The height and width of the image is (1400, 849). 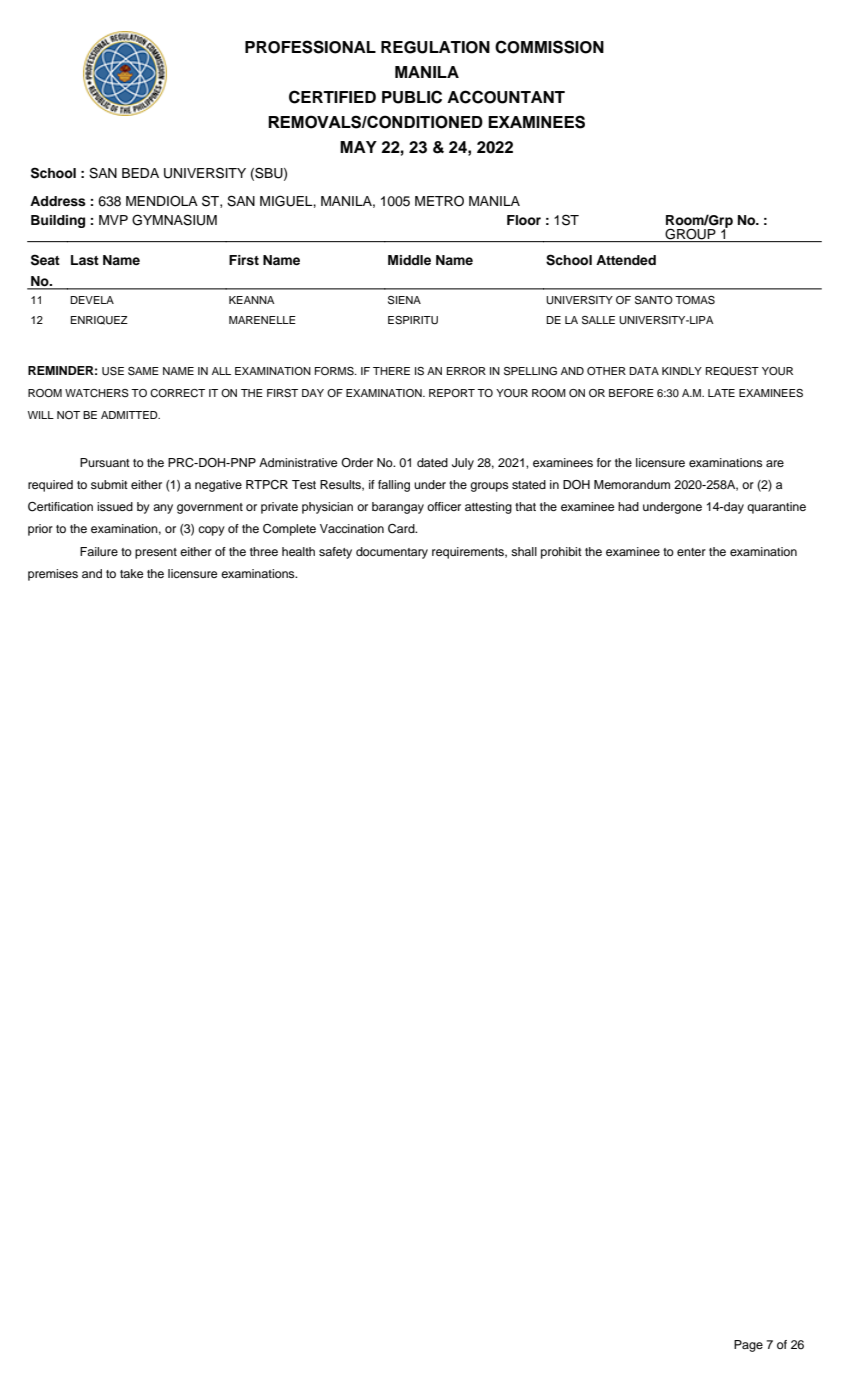 What do you see at coordinates (691, 552) in the image?
I see `enter` at bounding box center [691, 552].
